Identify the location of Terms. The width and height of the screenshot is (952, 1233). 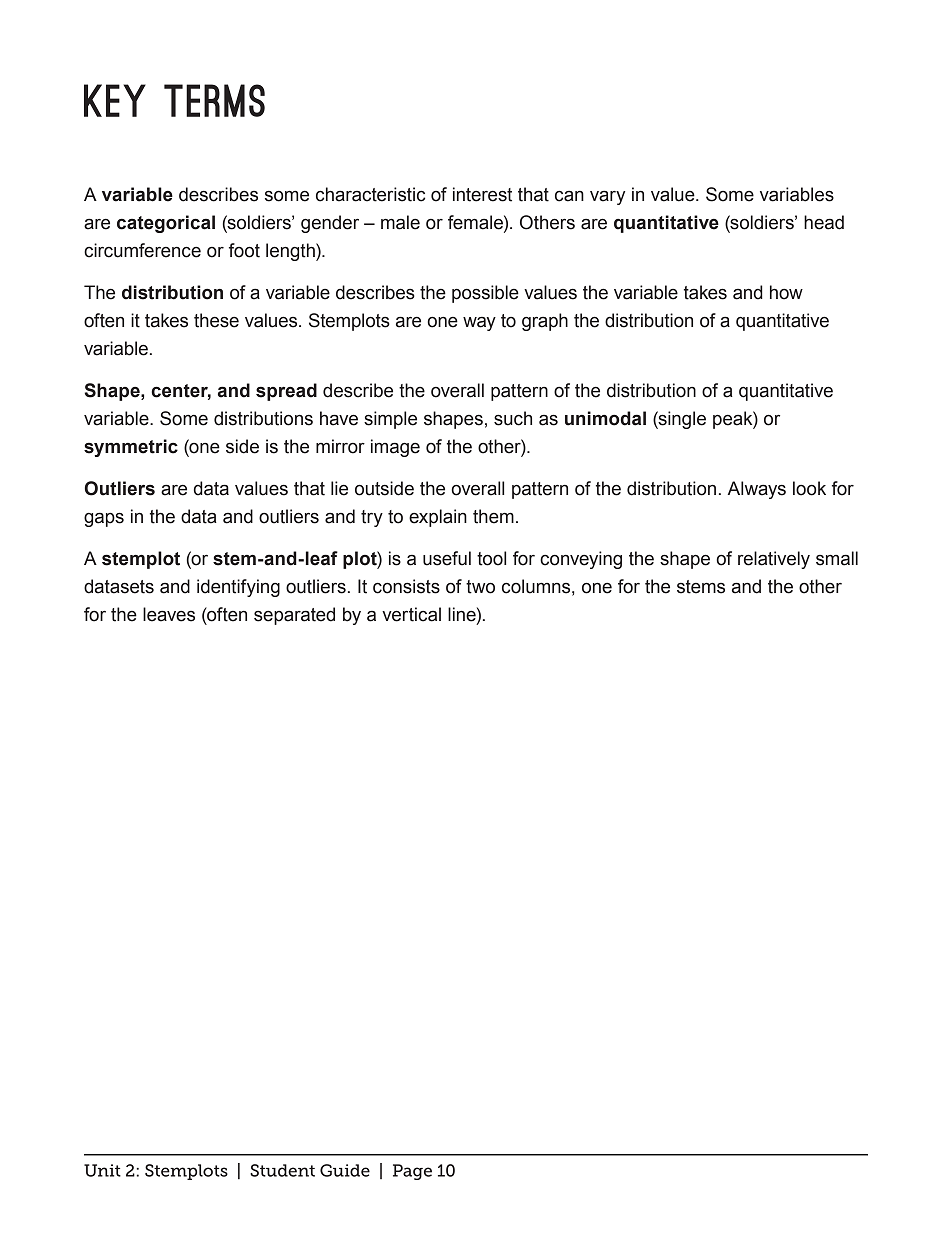
(214, 100).
